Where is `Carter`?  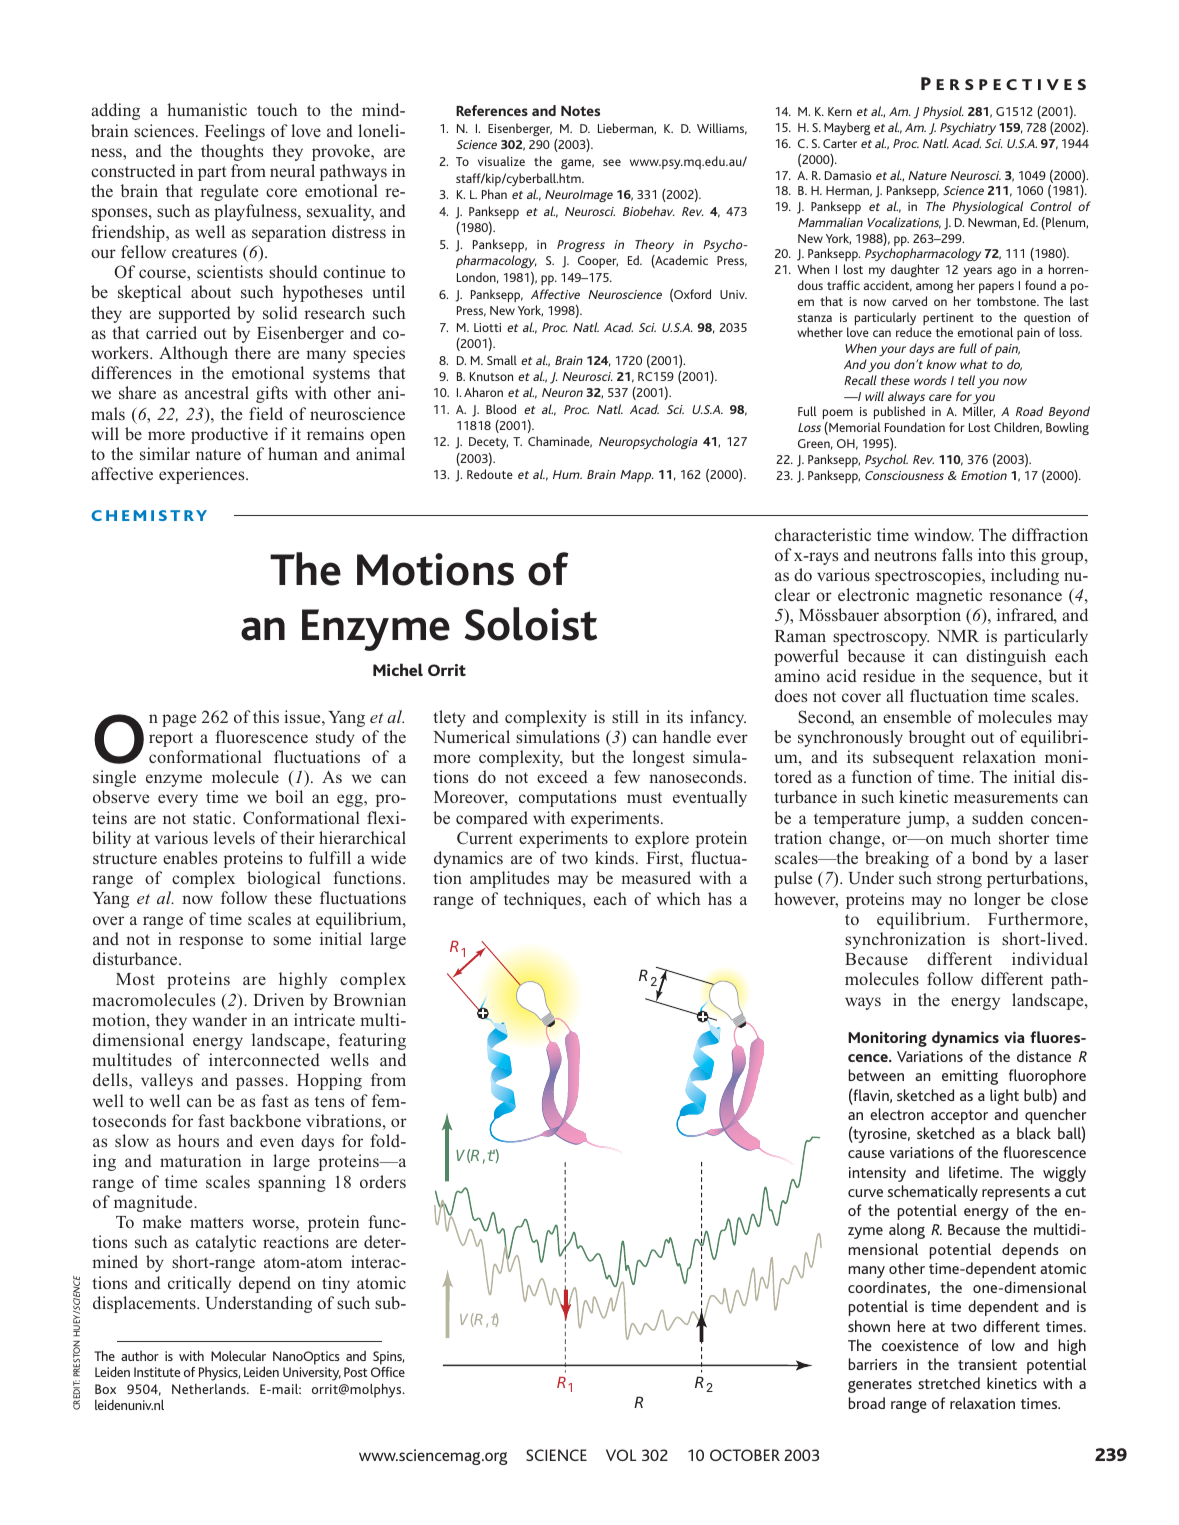 Carter is located at coordinates (840, 143).
